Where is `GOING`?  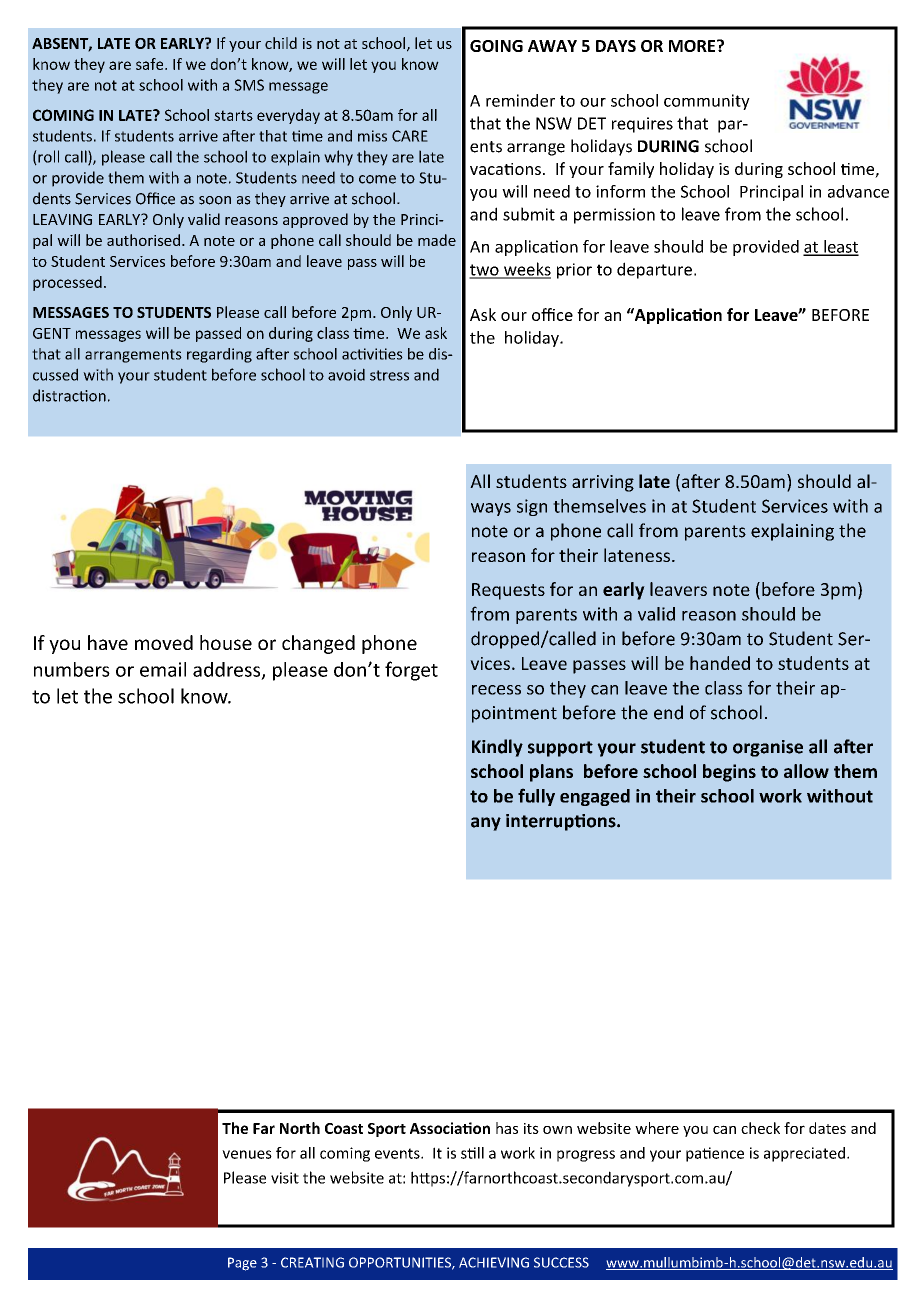 GOING is located at coordinates (496, 46).
